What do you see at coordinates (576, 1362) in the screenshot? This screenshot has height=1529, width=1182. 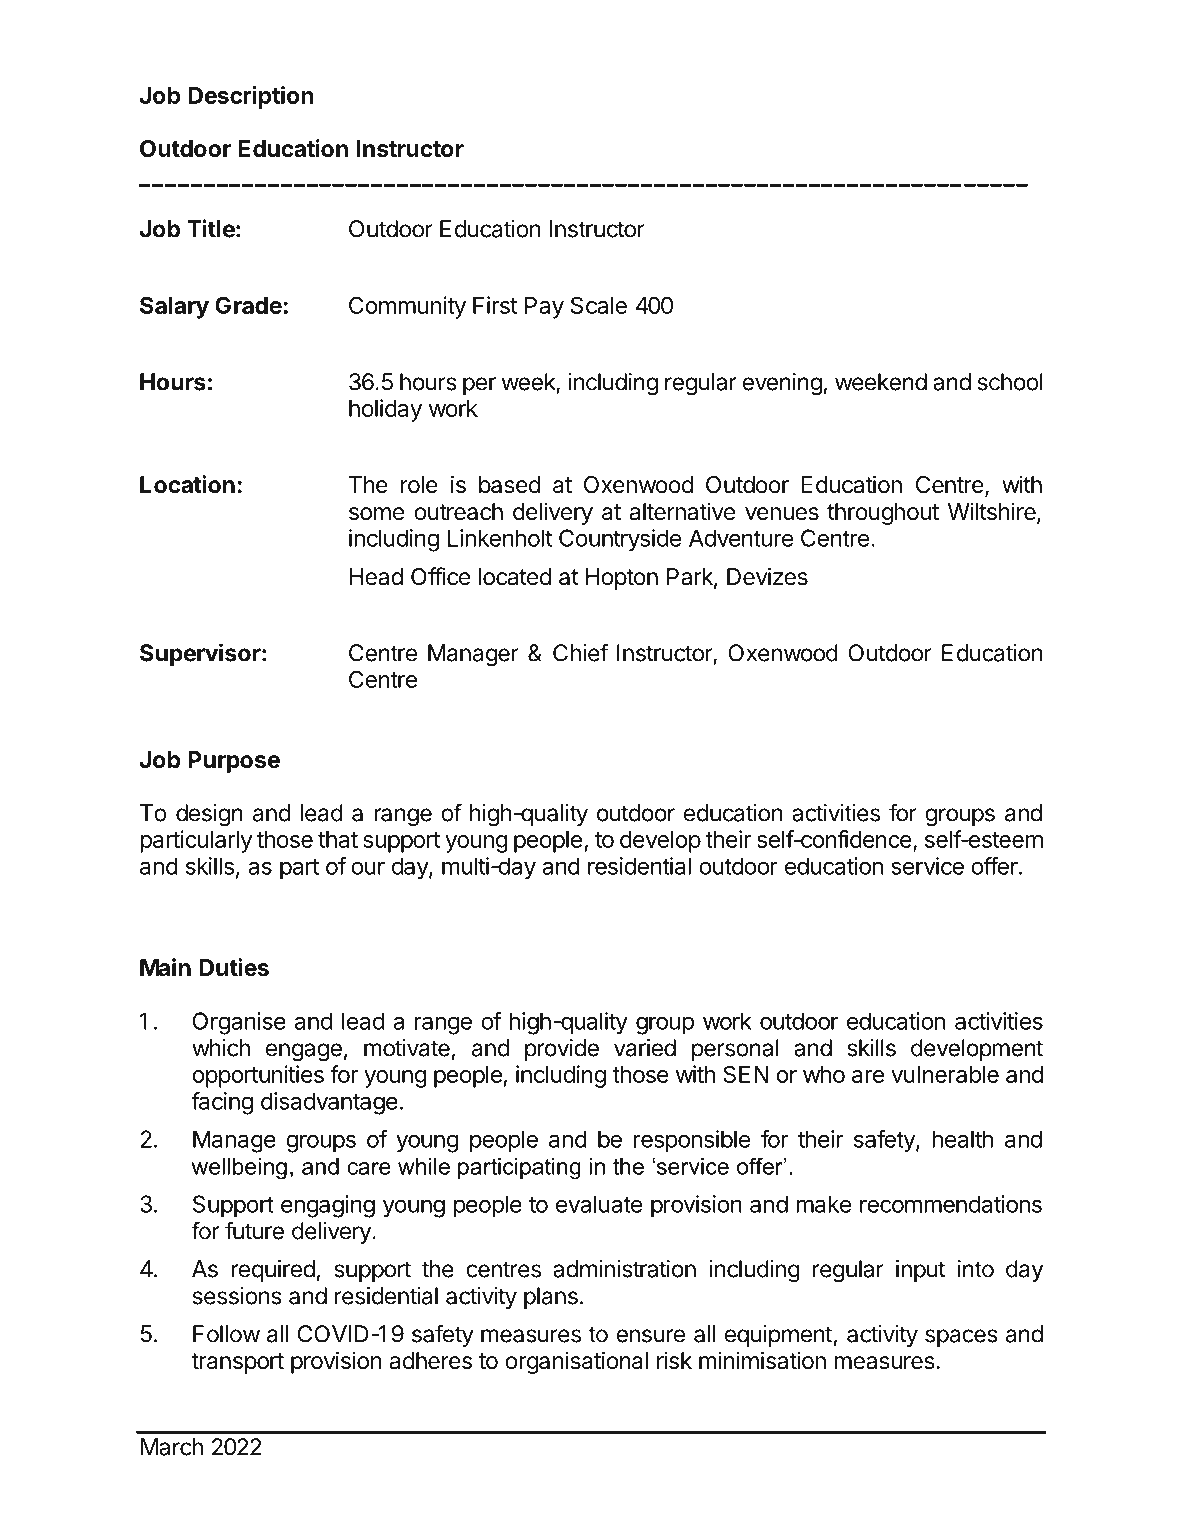 I see `organisational` at bounding box center [576, 1362].
